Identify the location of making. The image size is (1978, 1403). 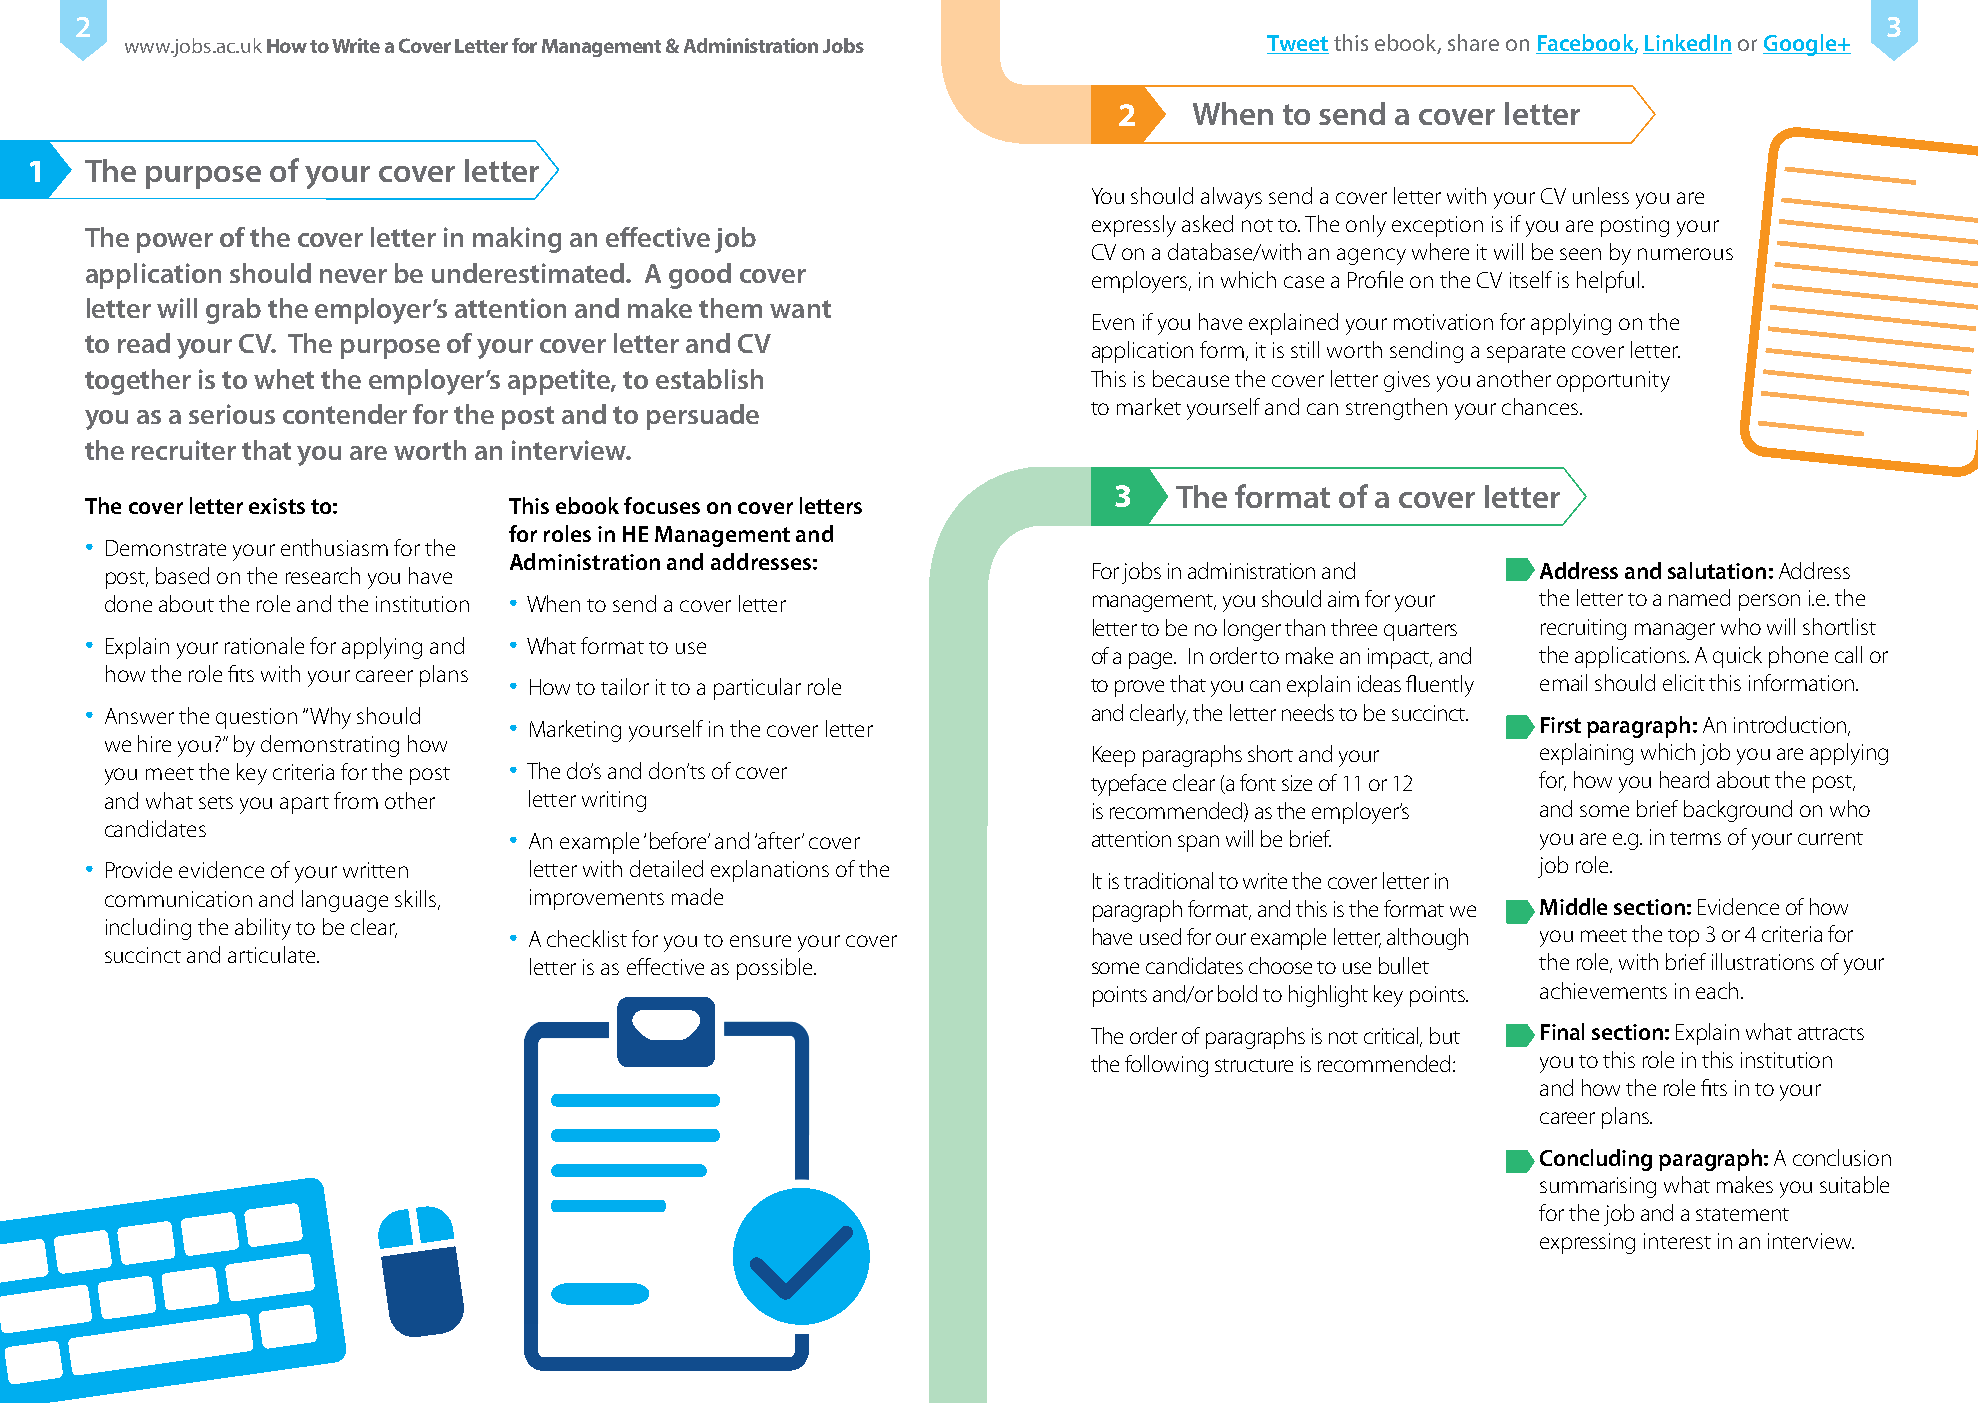
(517, 240).
